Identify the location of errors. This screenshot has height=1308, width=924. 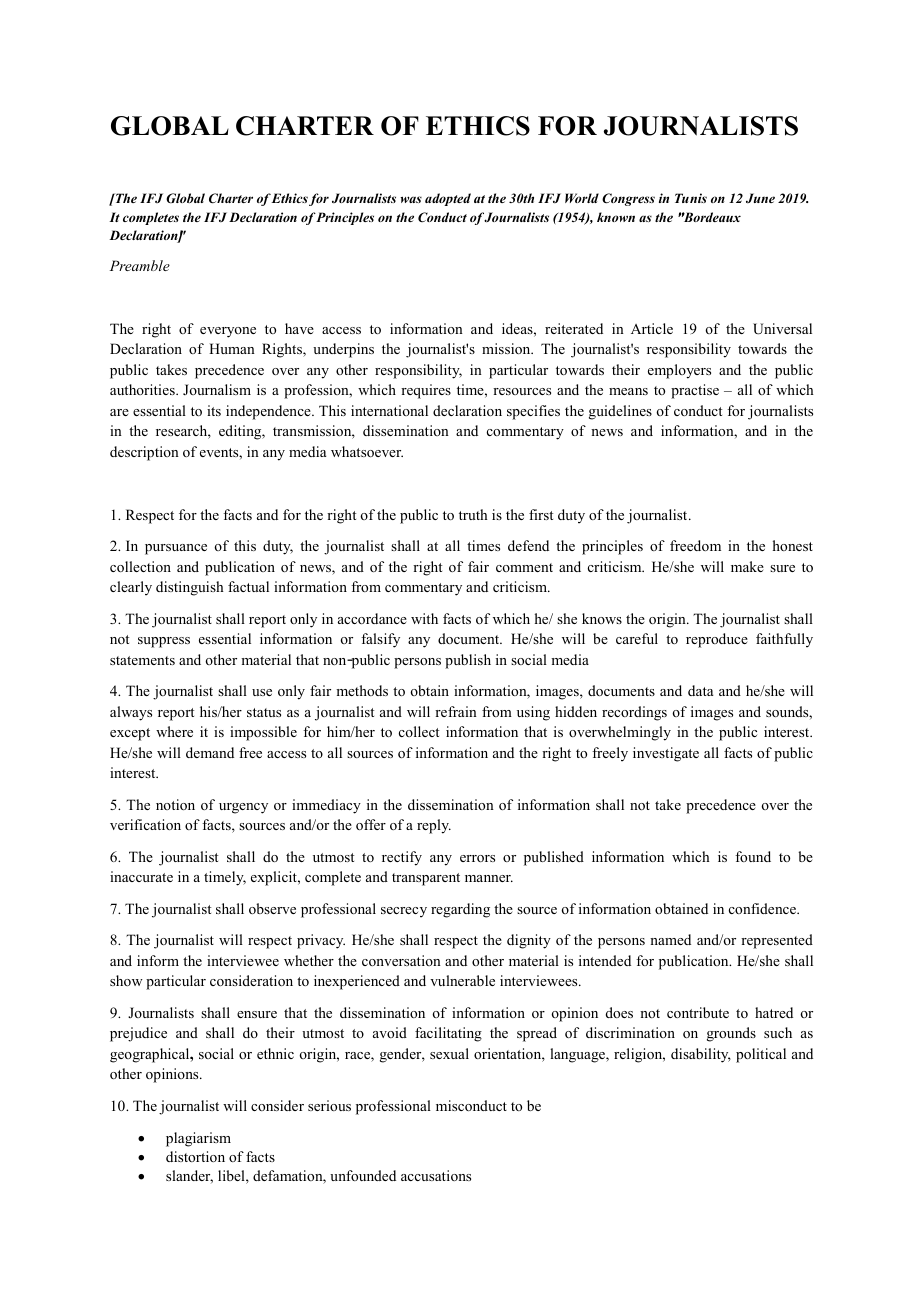
(477, 858).
